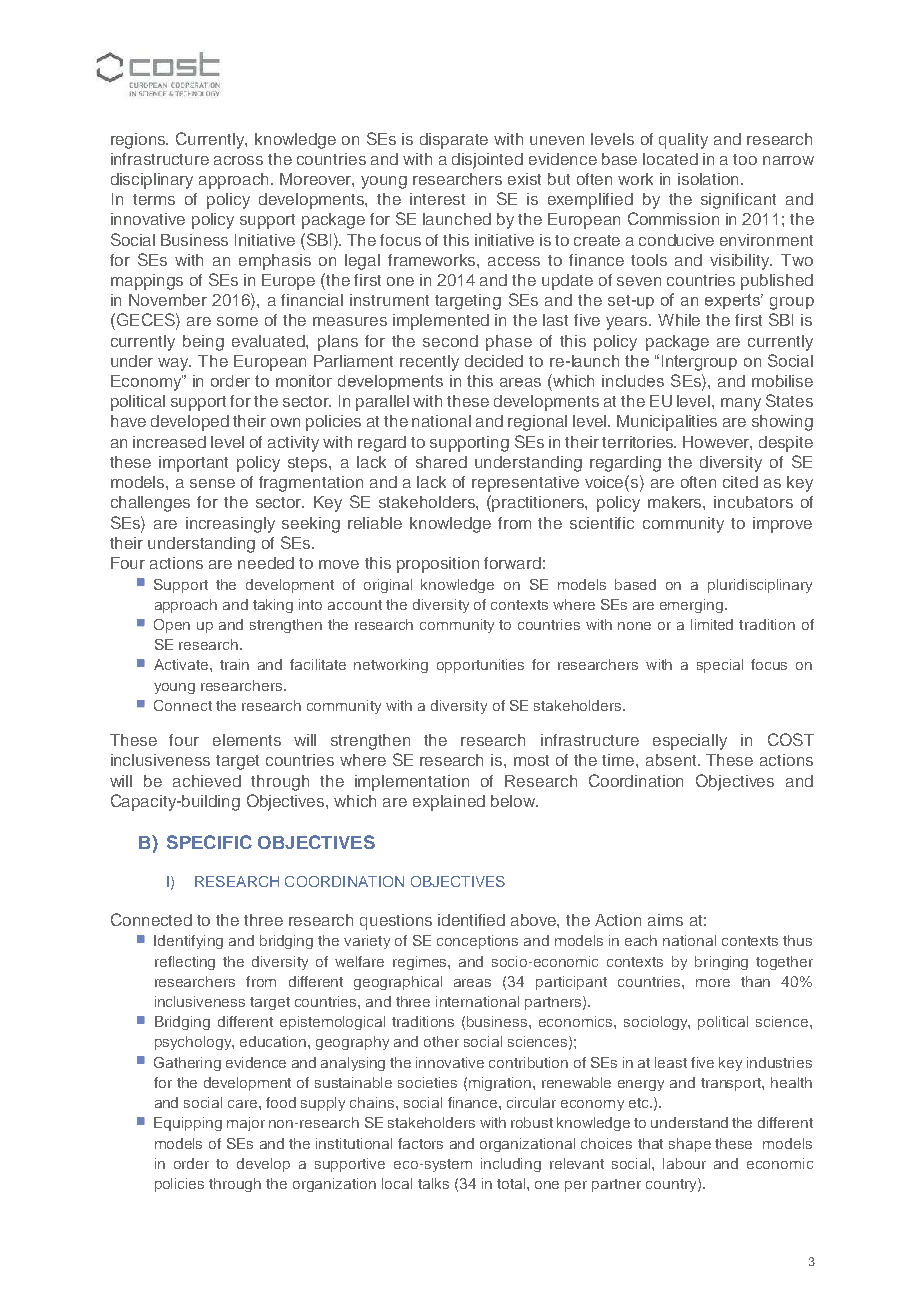  I want to click on across, so click(238, 160).
